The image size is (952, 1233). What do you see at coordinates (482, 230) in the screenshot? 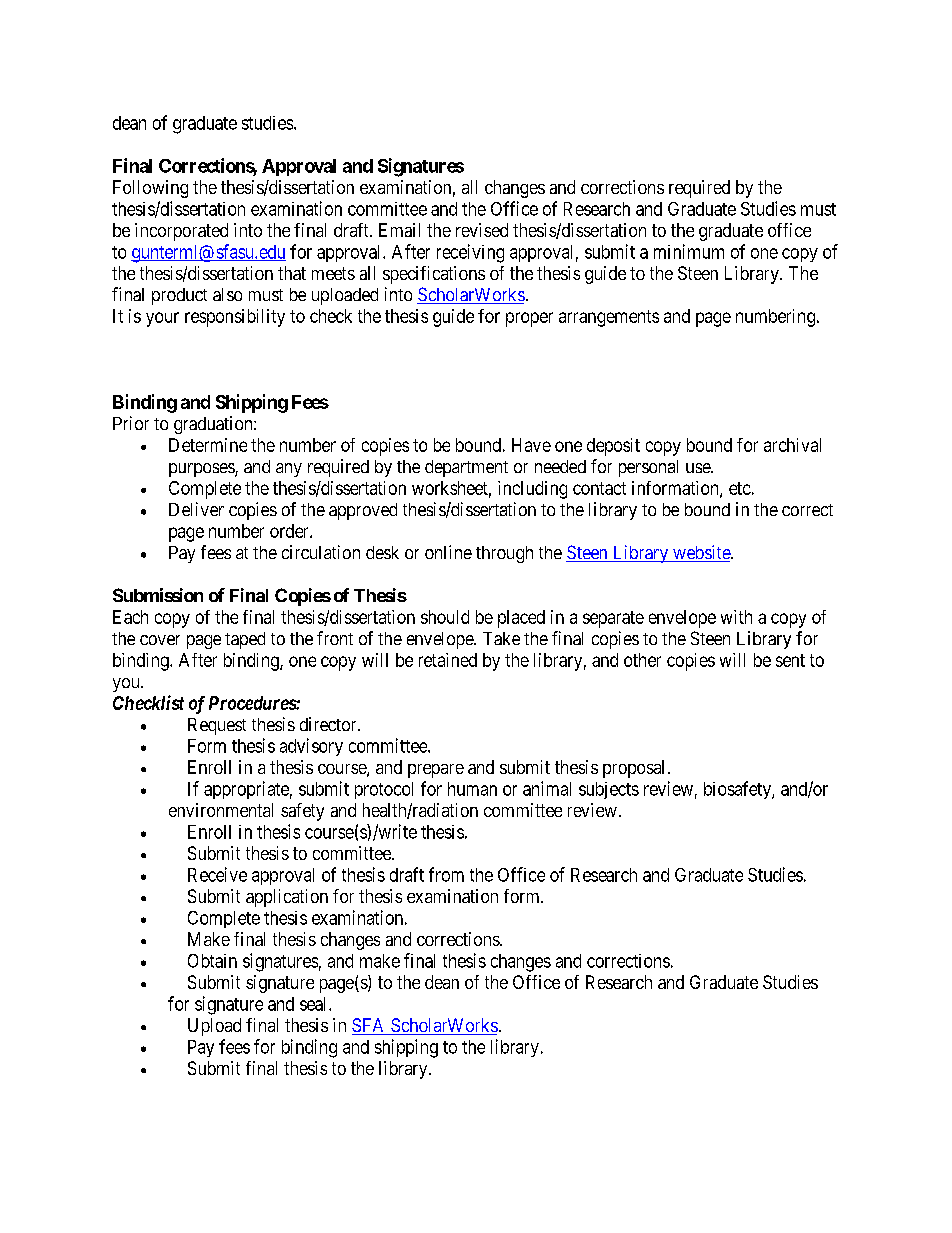
I see `revised` at bounding box center [482, 230].
